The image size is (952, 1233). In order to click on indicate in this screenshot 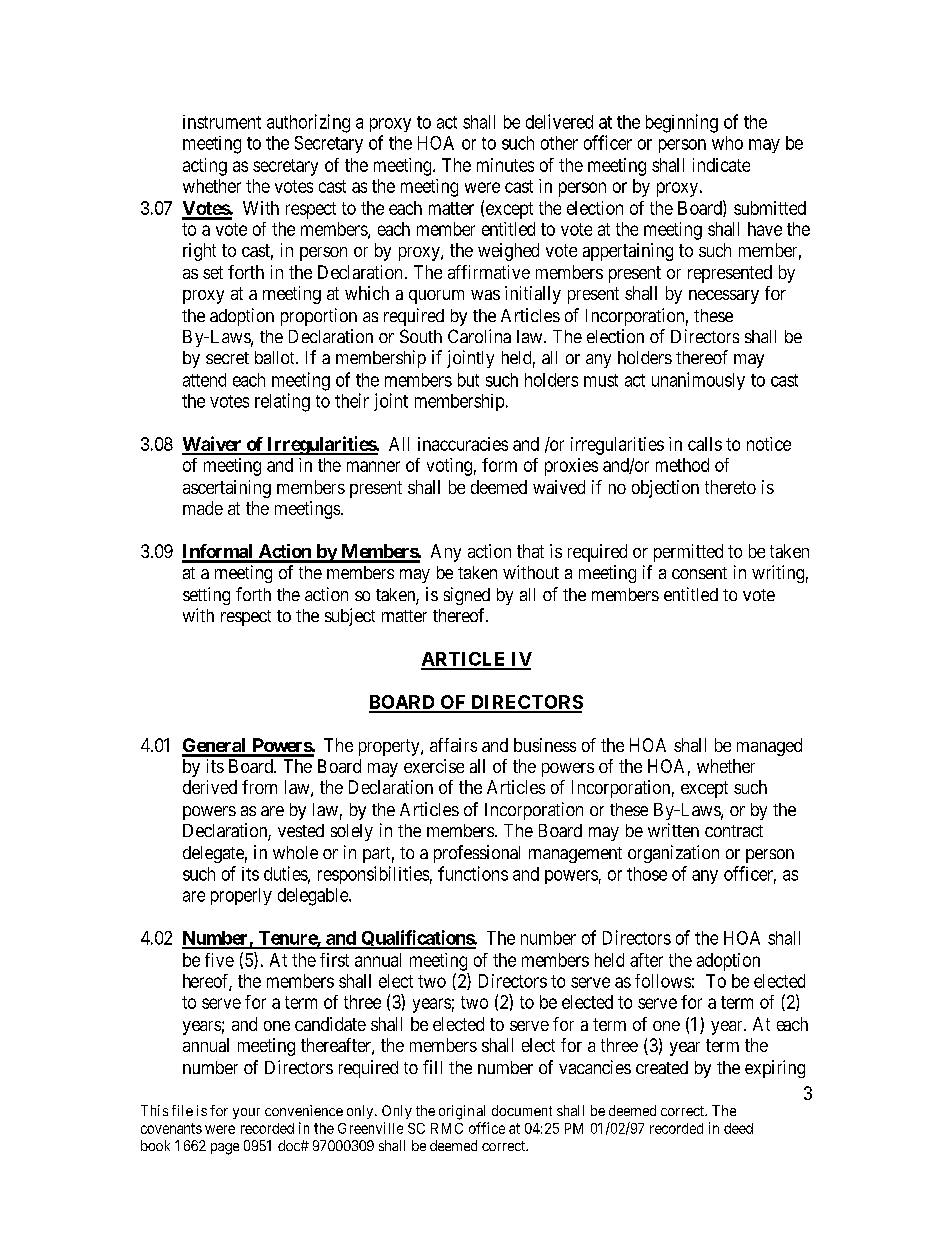, I will do `click(721, 165)`.
